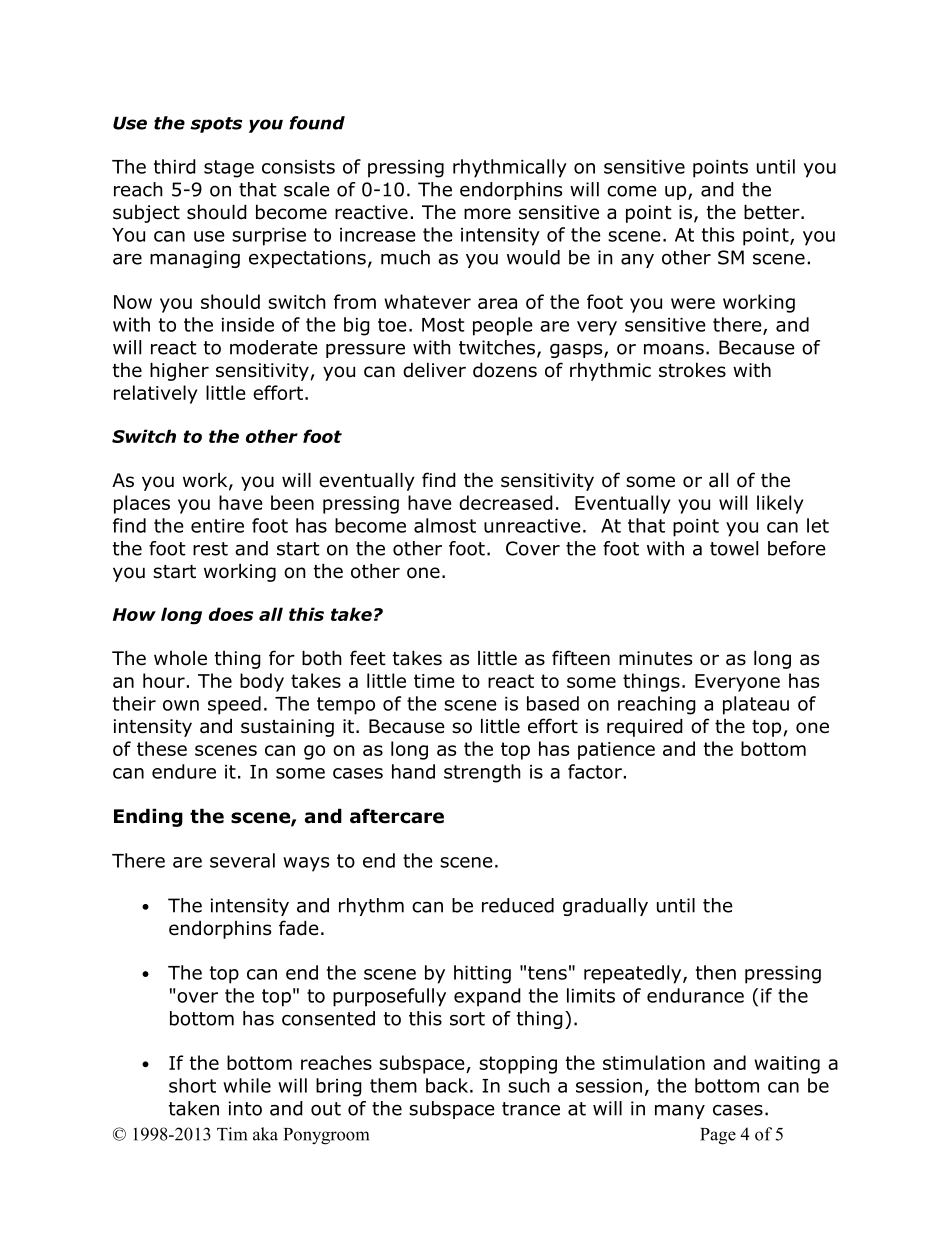 Image resolution: width=952 pixels, height=1233 pixels. I want to click on does, so click(231, 614).
